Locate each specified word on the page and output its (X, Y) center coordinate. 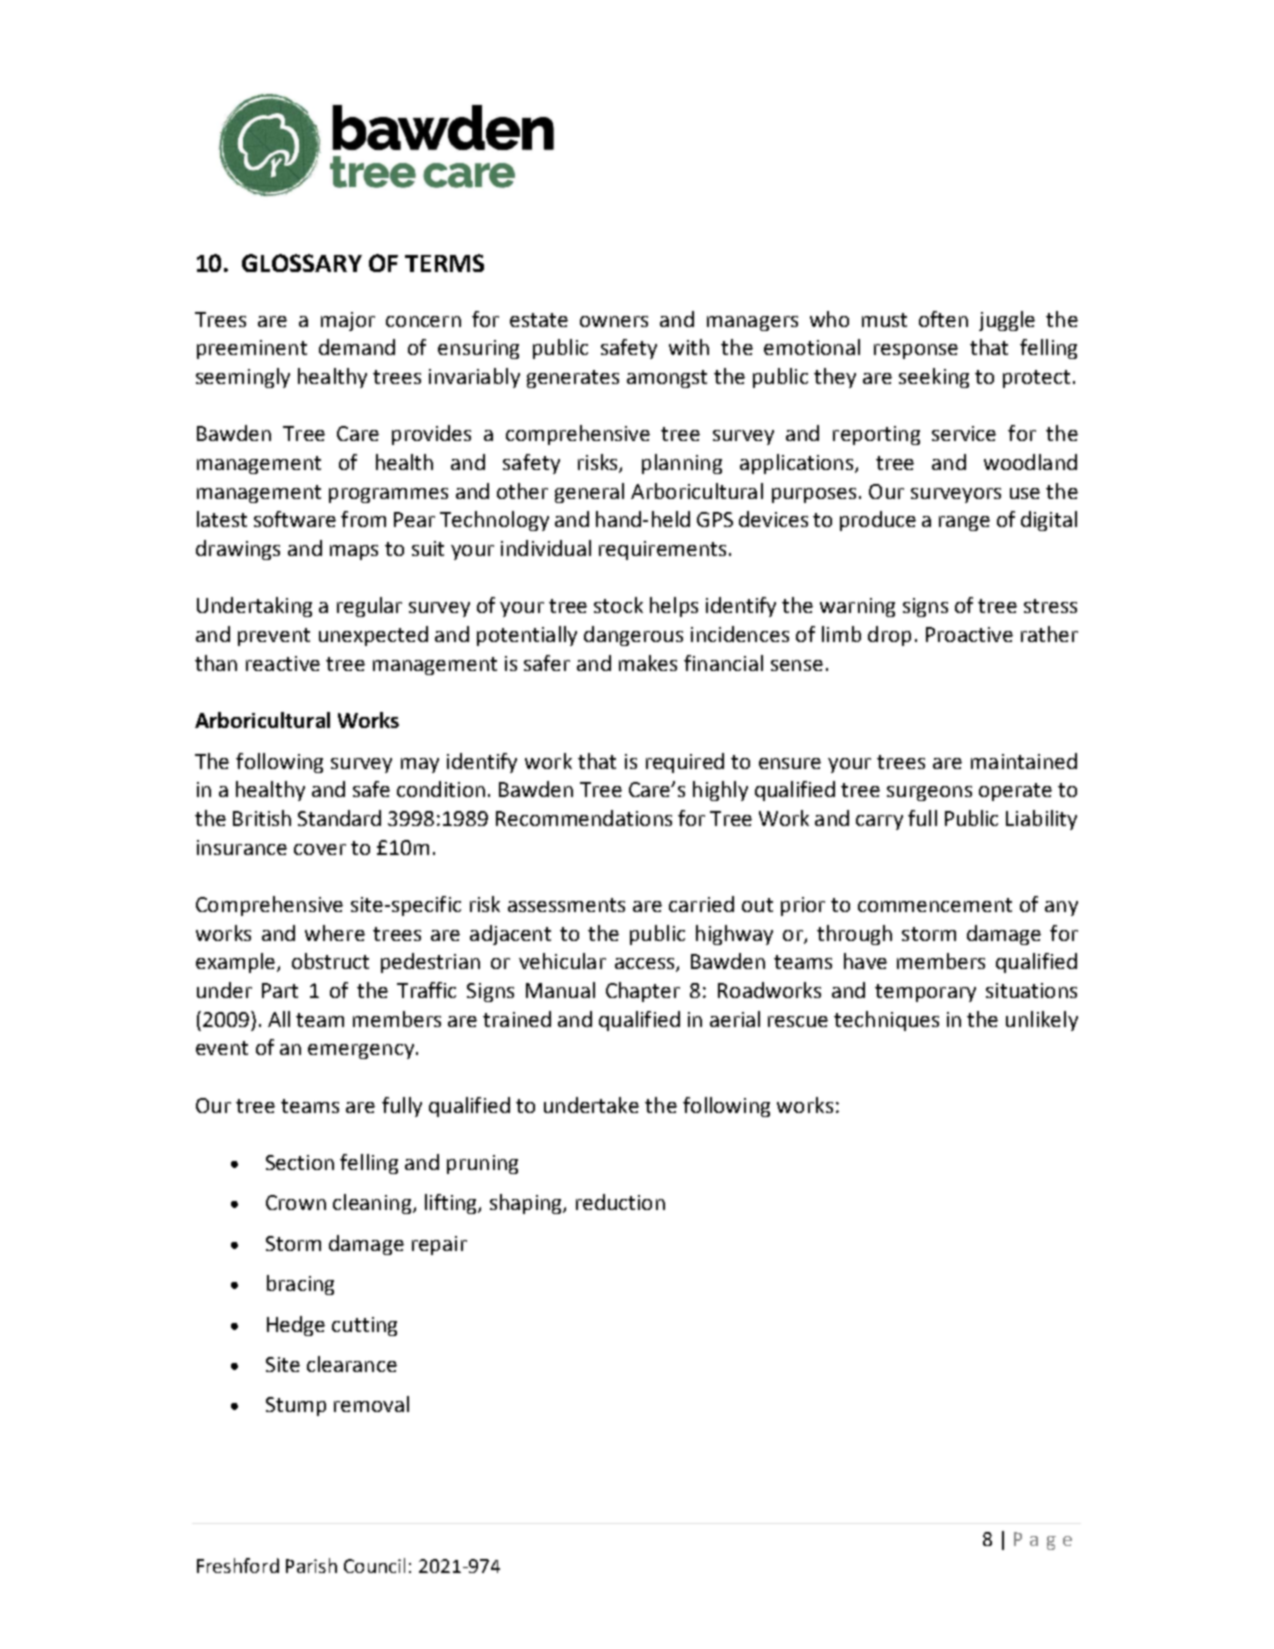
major (348, 321)
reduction (620, 1202)
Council (374, 1565)
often (943, 319)
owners (614, 321)
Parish (311, 1565)
